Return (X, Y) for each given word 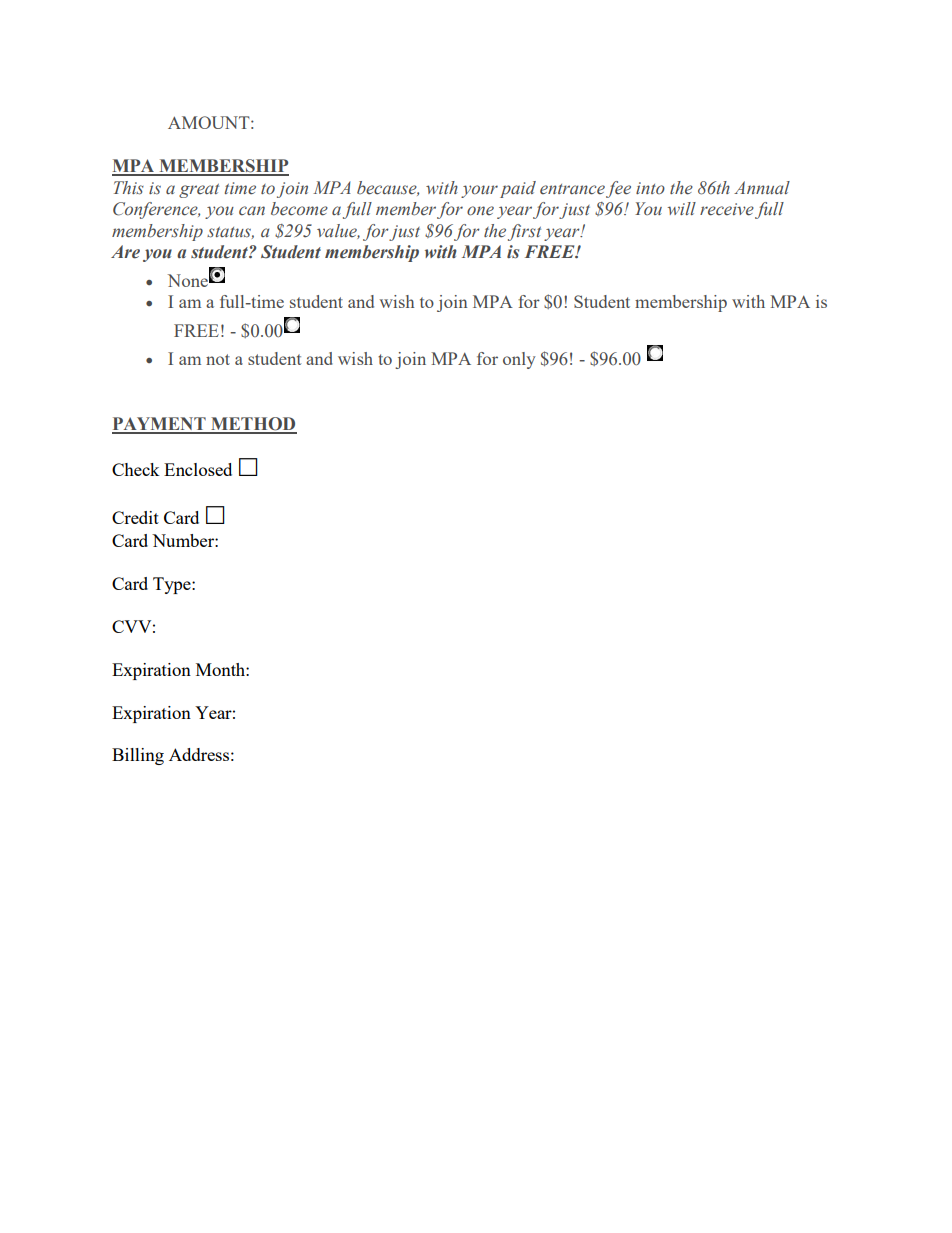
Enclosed (198, 469)
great (199, 191)
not (218, 359)
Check (136, 469)
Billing (138, 756)
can (252, 211)
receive (727, 209)
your (479, 191)
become (299, 209)
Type (173, 585)
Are (125, 252)
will (681, 208)
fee (618, 189)
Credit (135, 517)
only (519, 360)
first (524, 232)
